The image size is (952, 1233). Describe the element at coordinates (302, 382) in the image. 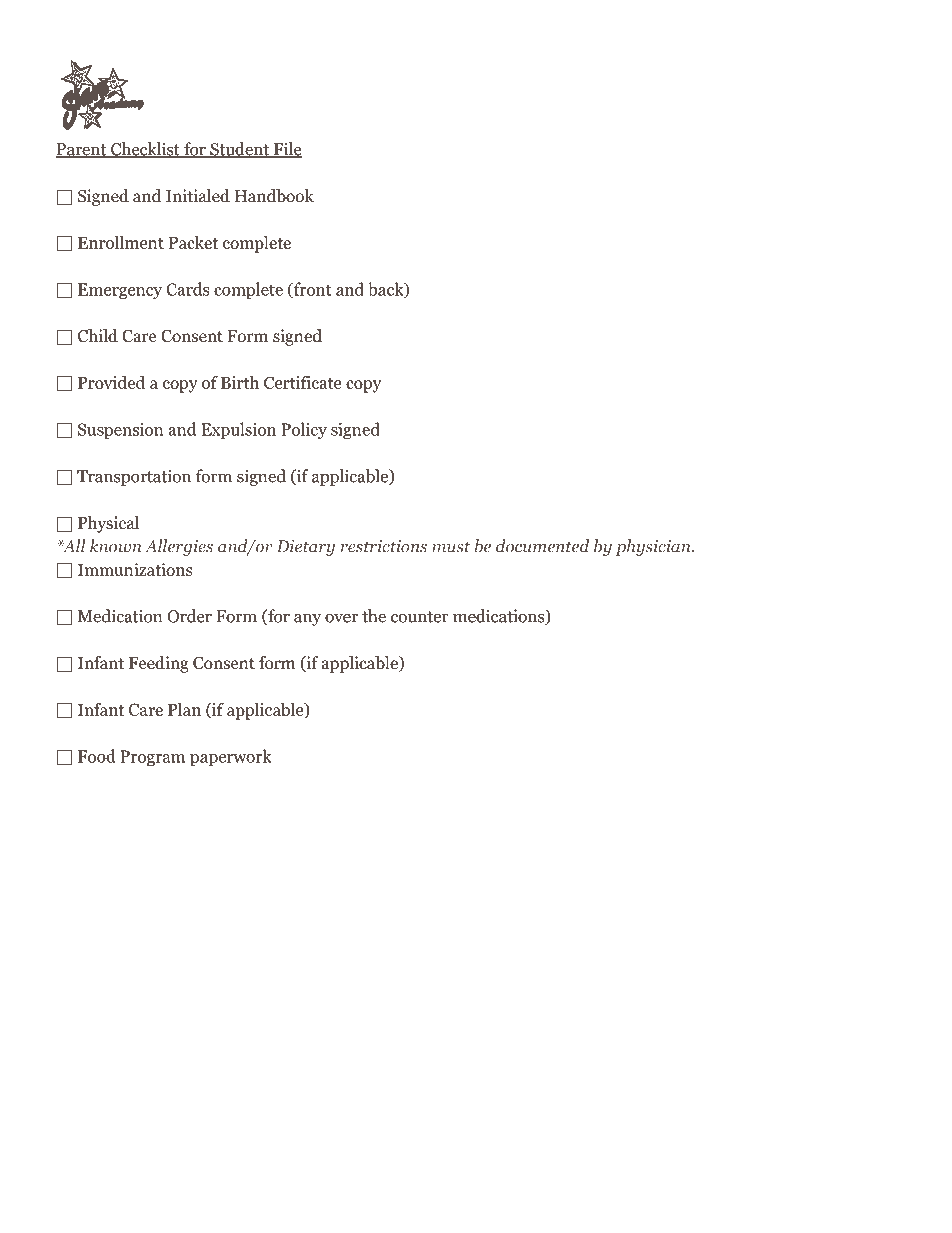

I see `Certificate` at that location.
